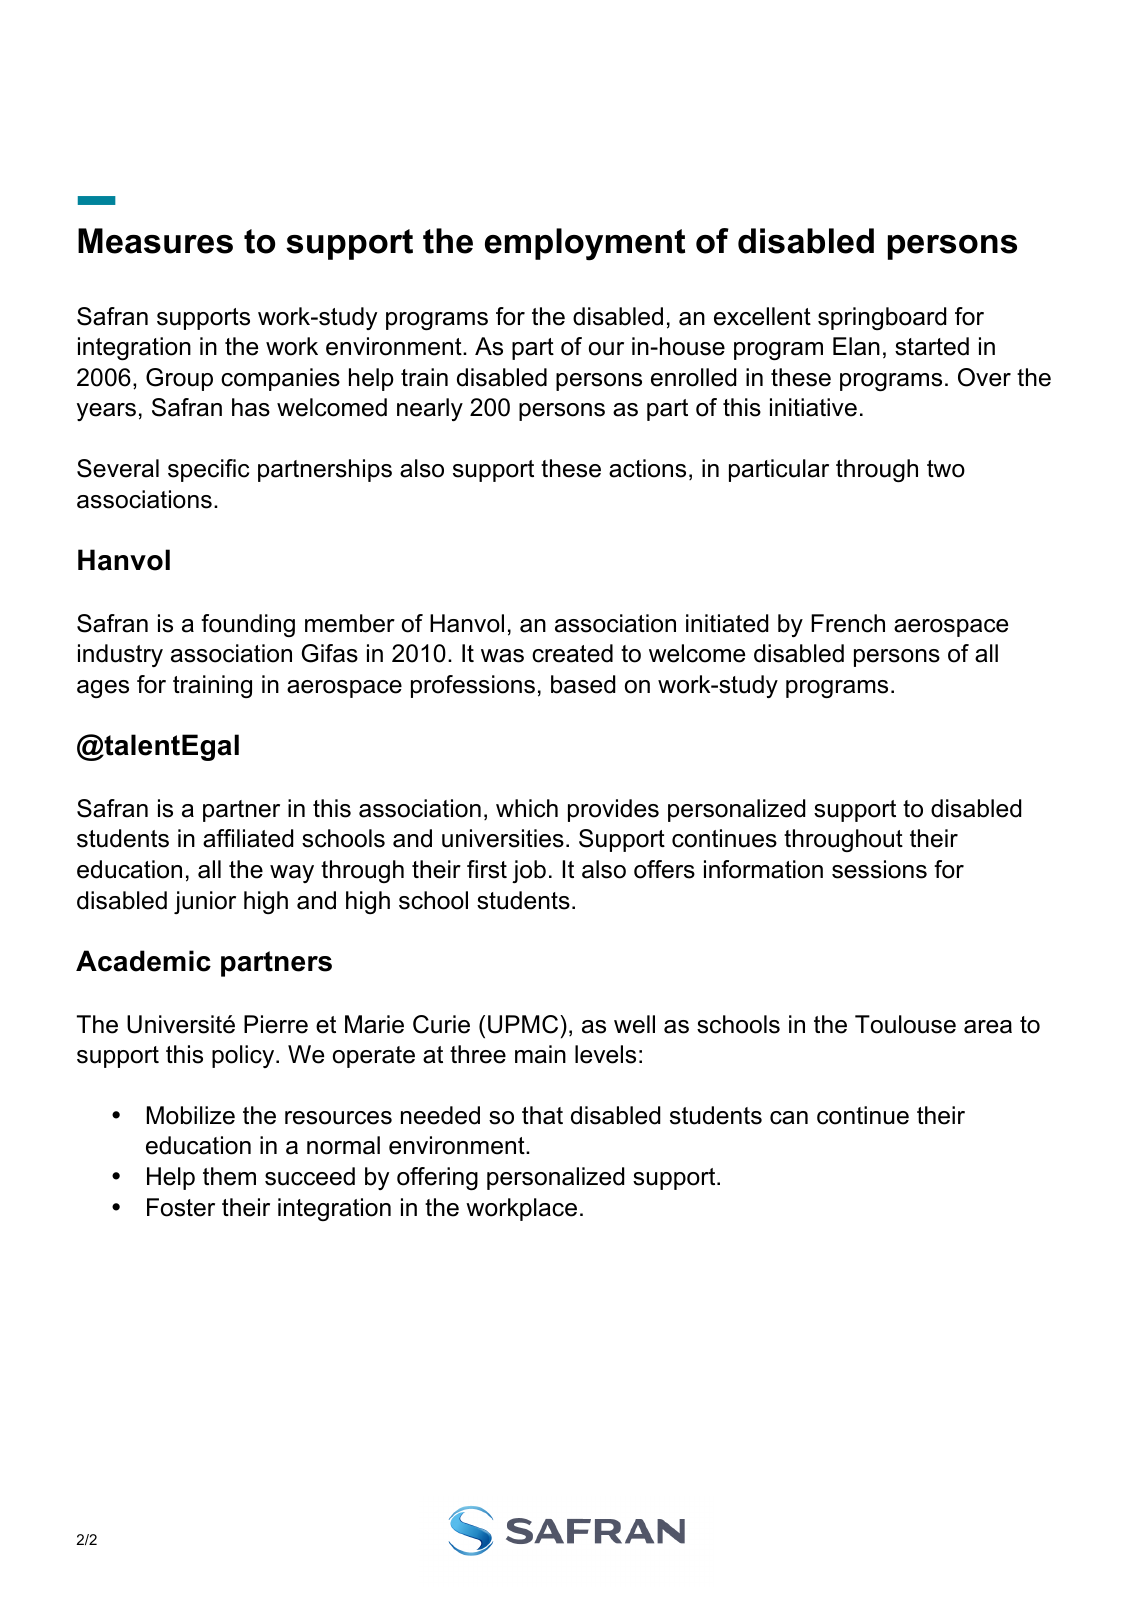  What do you see at coordinates (103, 689) in the screenshot?
I see `ages` at bounding box center [103, 689].
